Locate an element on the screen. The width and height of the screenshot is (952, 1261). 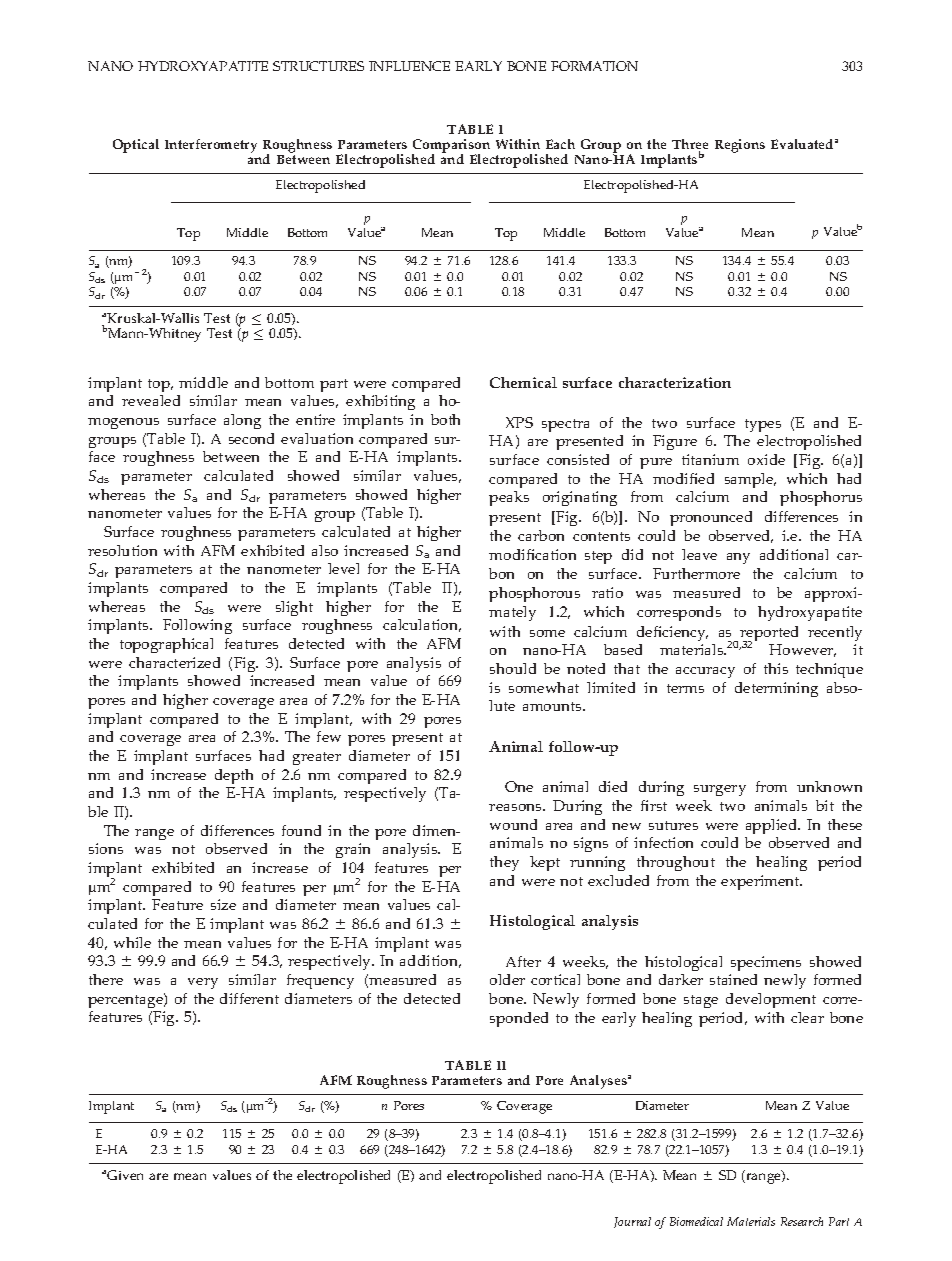
very is located at coordinates (203, 983).
